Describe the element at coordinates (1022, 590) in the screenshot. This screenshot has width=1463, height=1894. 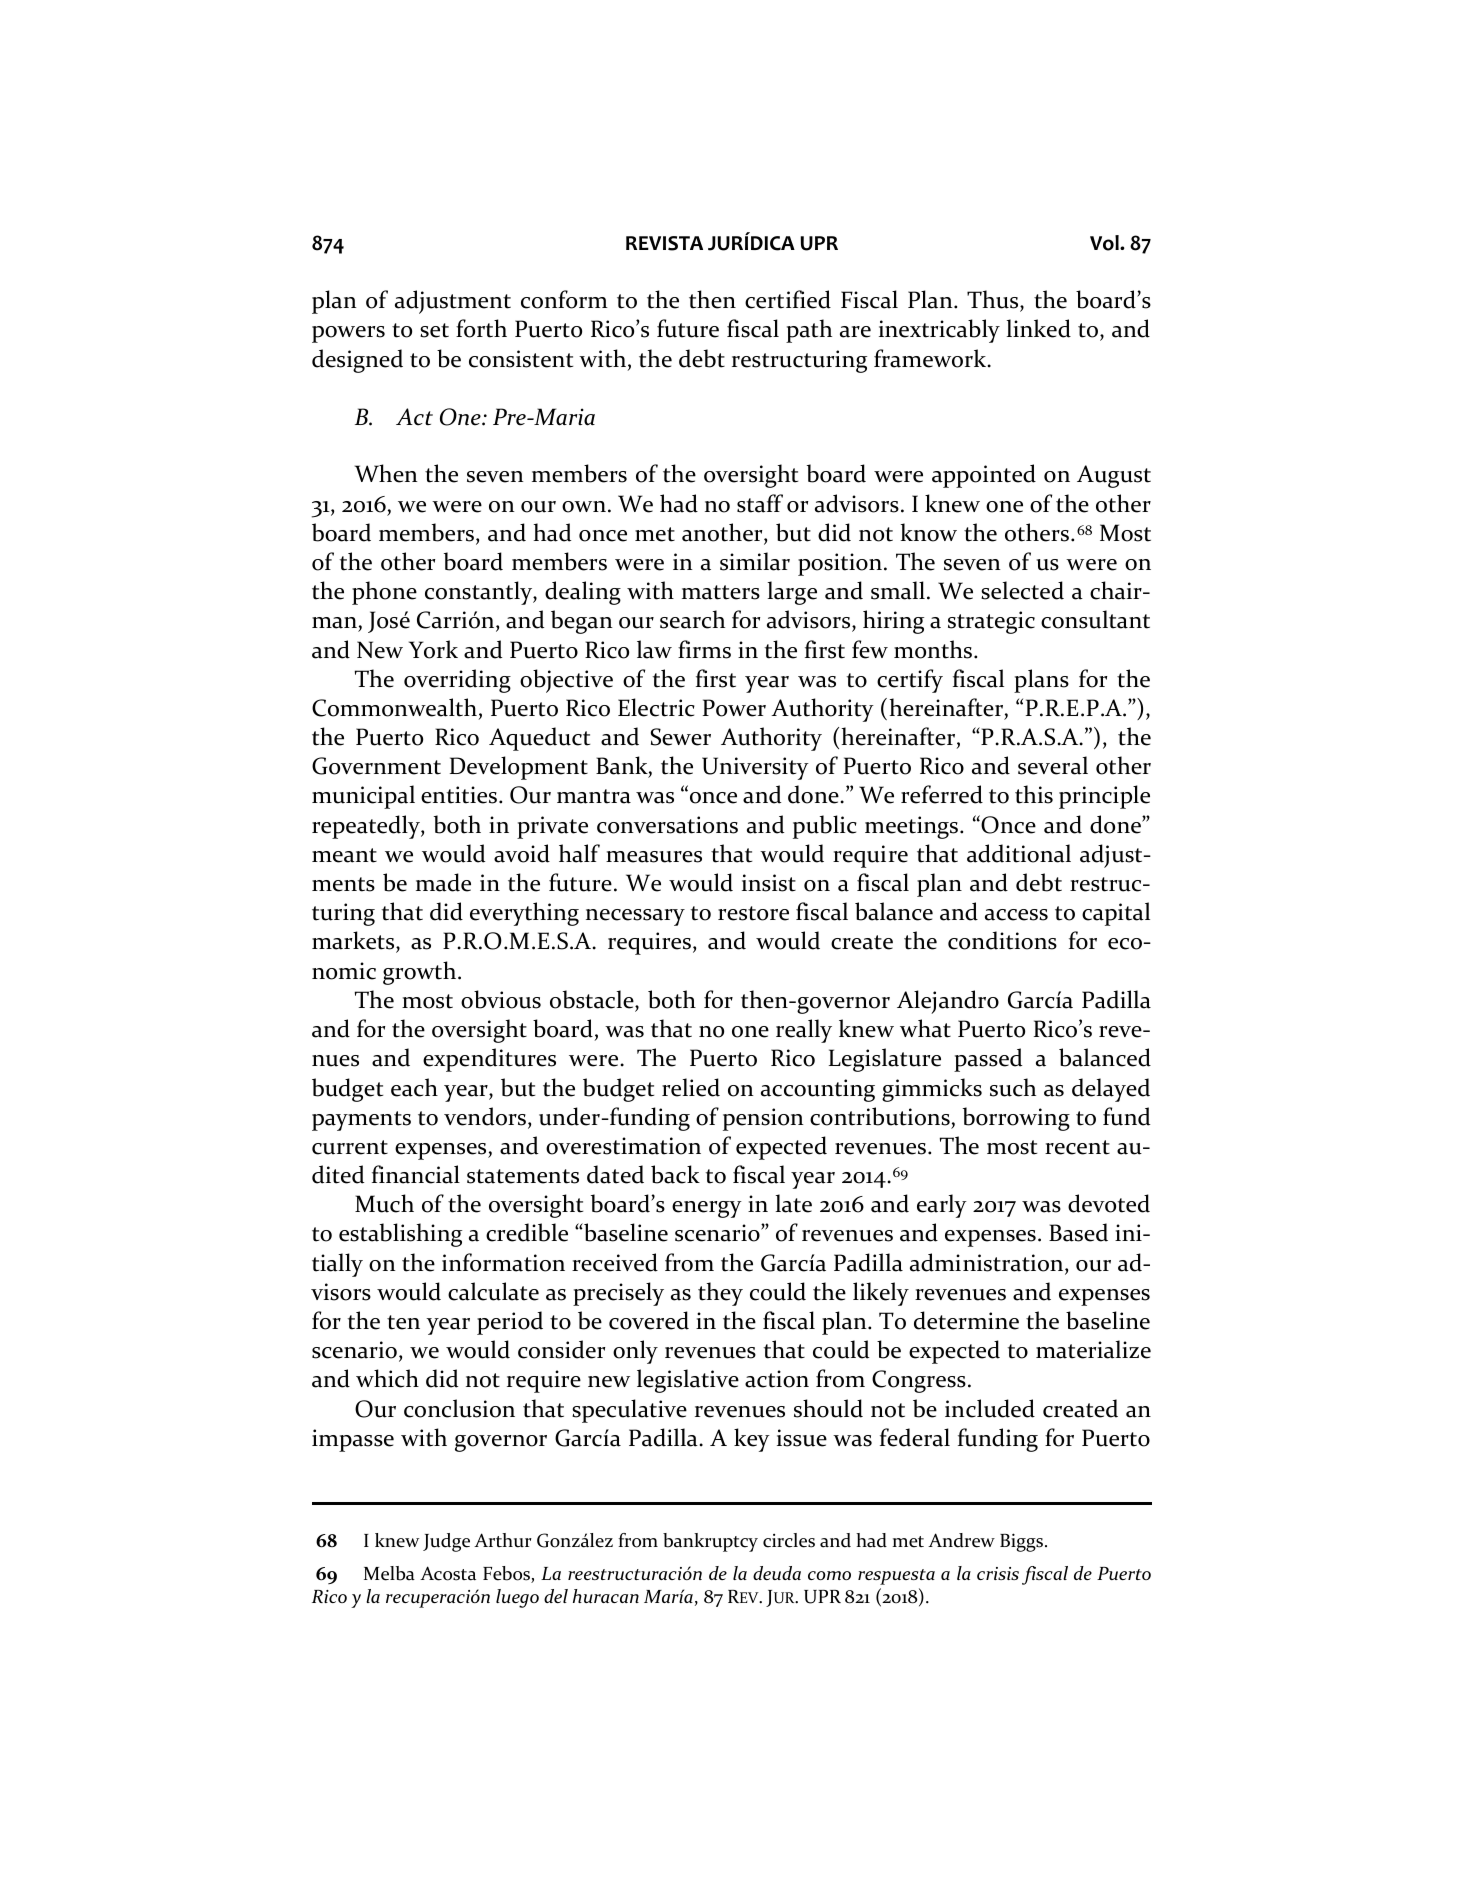
I see `selected` at that location.
